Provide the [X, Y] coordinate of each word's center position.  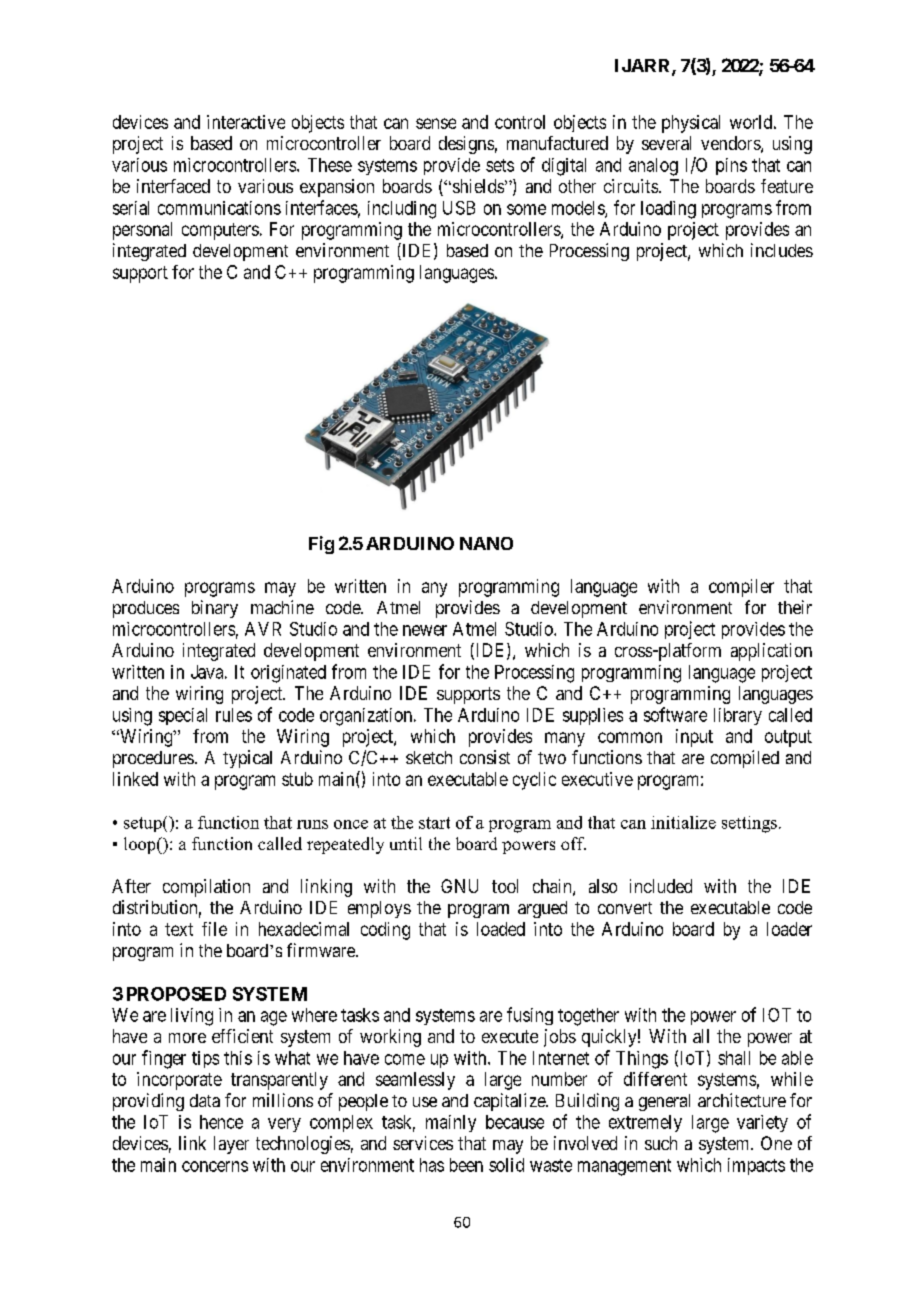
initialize [683, 822]
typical [247, 759]
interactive [246, 122]
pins [731, 166]
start [434, 823]
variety [762, 1123]
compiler [741, 588]
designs [466, 145]
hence [221, 1122]
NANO [486, 543]
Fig [321, 545]
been [466, 1165]
